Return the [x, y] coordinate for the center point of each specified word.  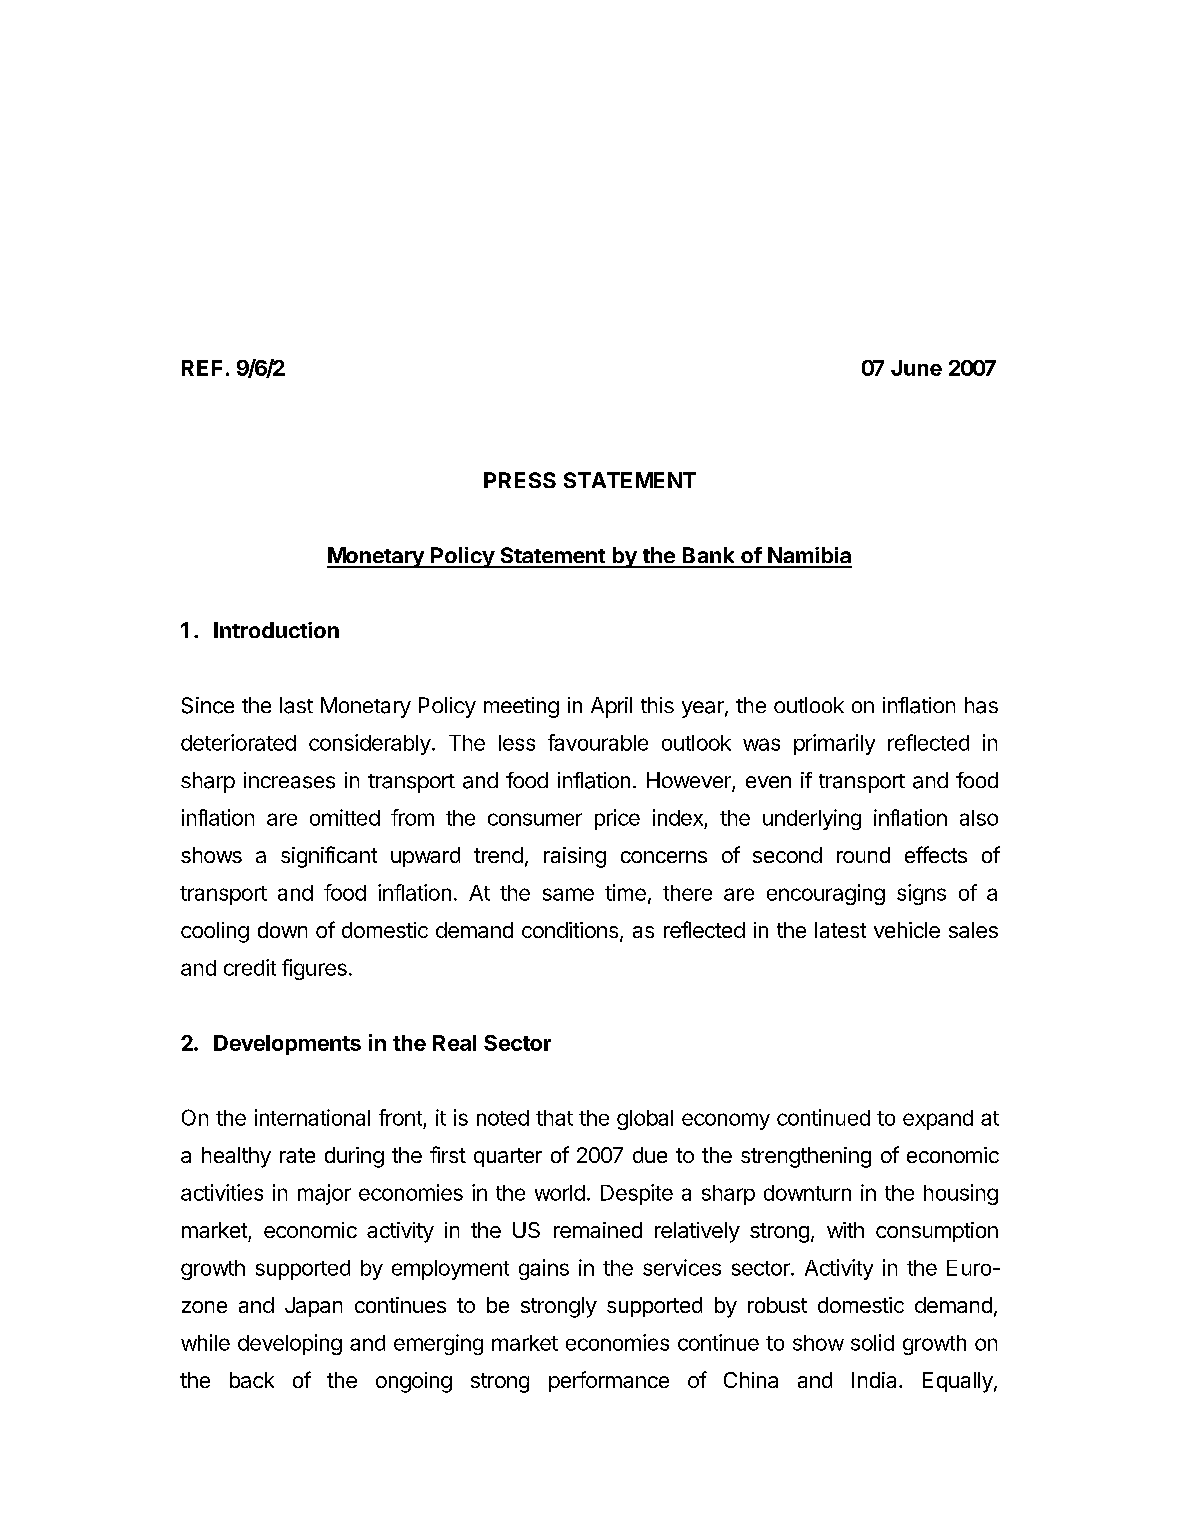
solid [872, 1342]
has [981, 705]
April [611, 707]
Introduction [276, 630]
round [863, 855]
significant [329, 857]
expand [938, 1120]
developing [290, 1344]
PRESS [520, 480]
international [312, 1117]
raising [575, 857]
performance [609, 1381]
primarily [834, 744]
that [554, 1118]
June [916, 368]
